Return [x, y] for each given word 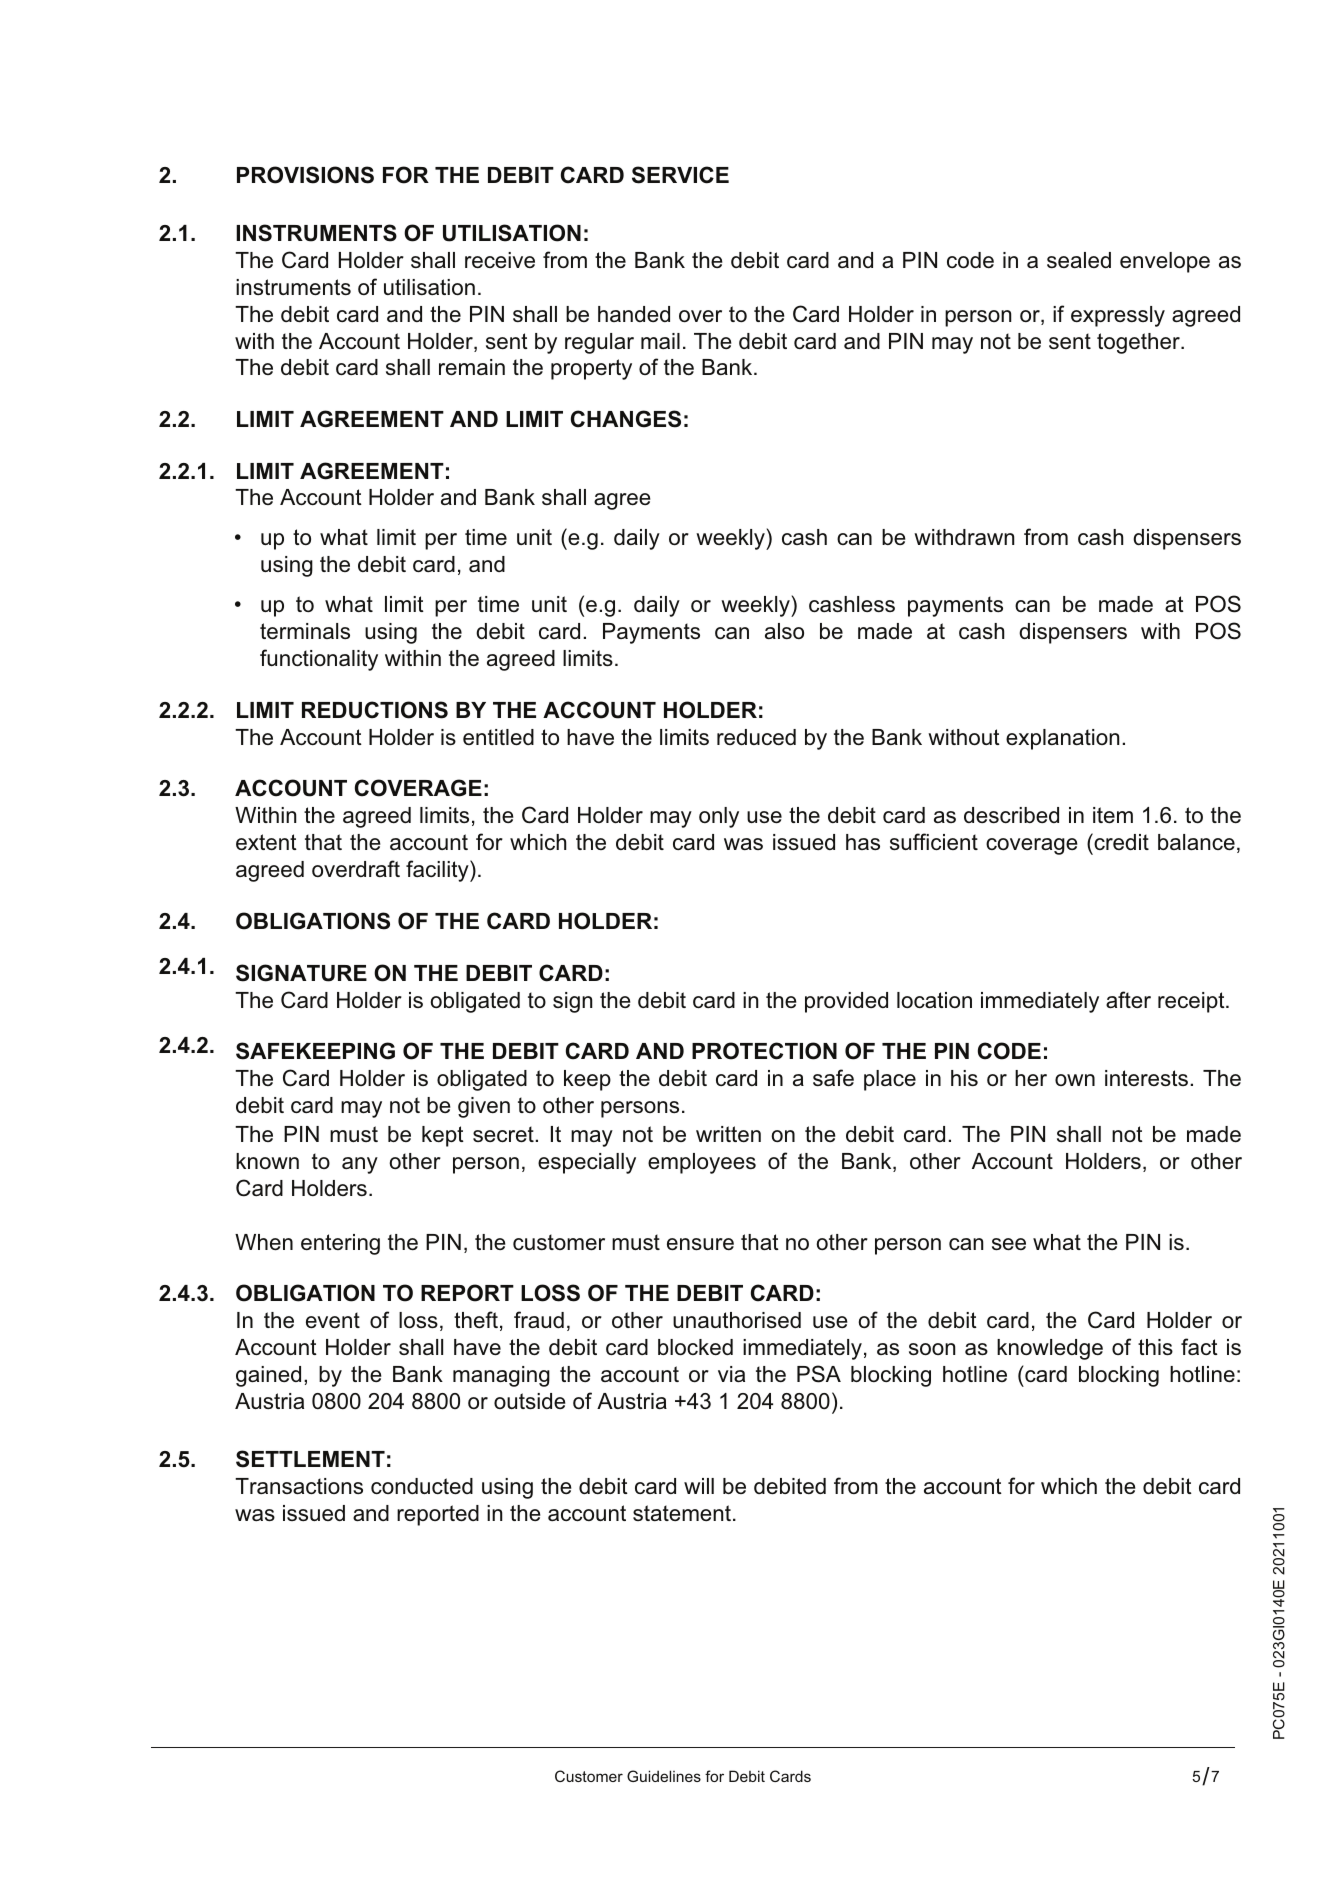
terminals [305, 631]
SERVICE [680, 175]
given [484, 1107]
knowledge [1050, 1349]
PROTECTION [764, 1051]
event [333, 1320]
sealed [1079, 260]
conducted [422, 1486]
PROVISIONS [305, 175]
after [1128, 999]
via [731, 1374]
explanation [1062, 739]
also [784, 631]
